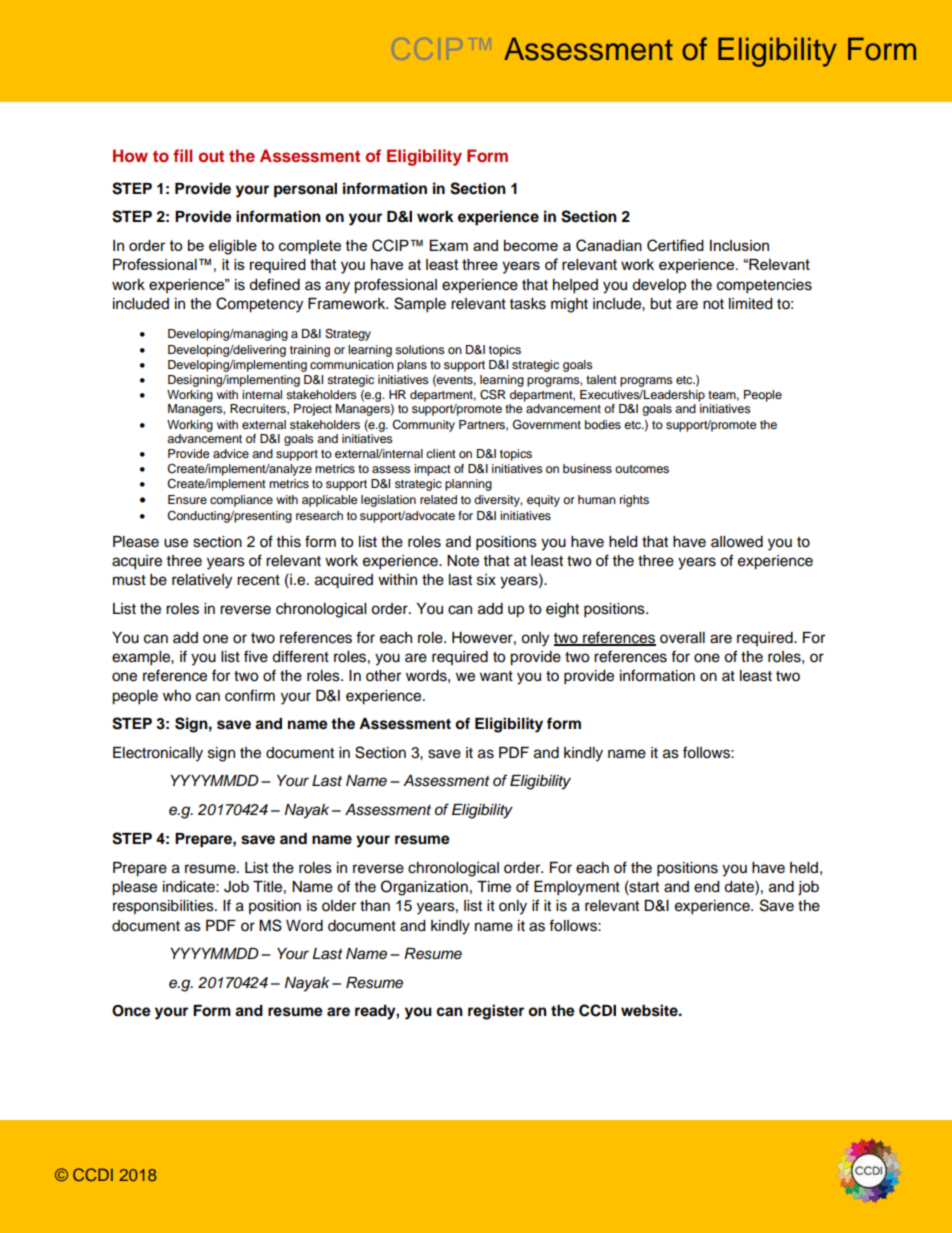  What do you see at coordinates (131, 1011) in the page?
I see `Once` at bounding box center [131, 1011].
